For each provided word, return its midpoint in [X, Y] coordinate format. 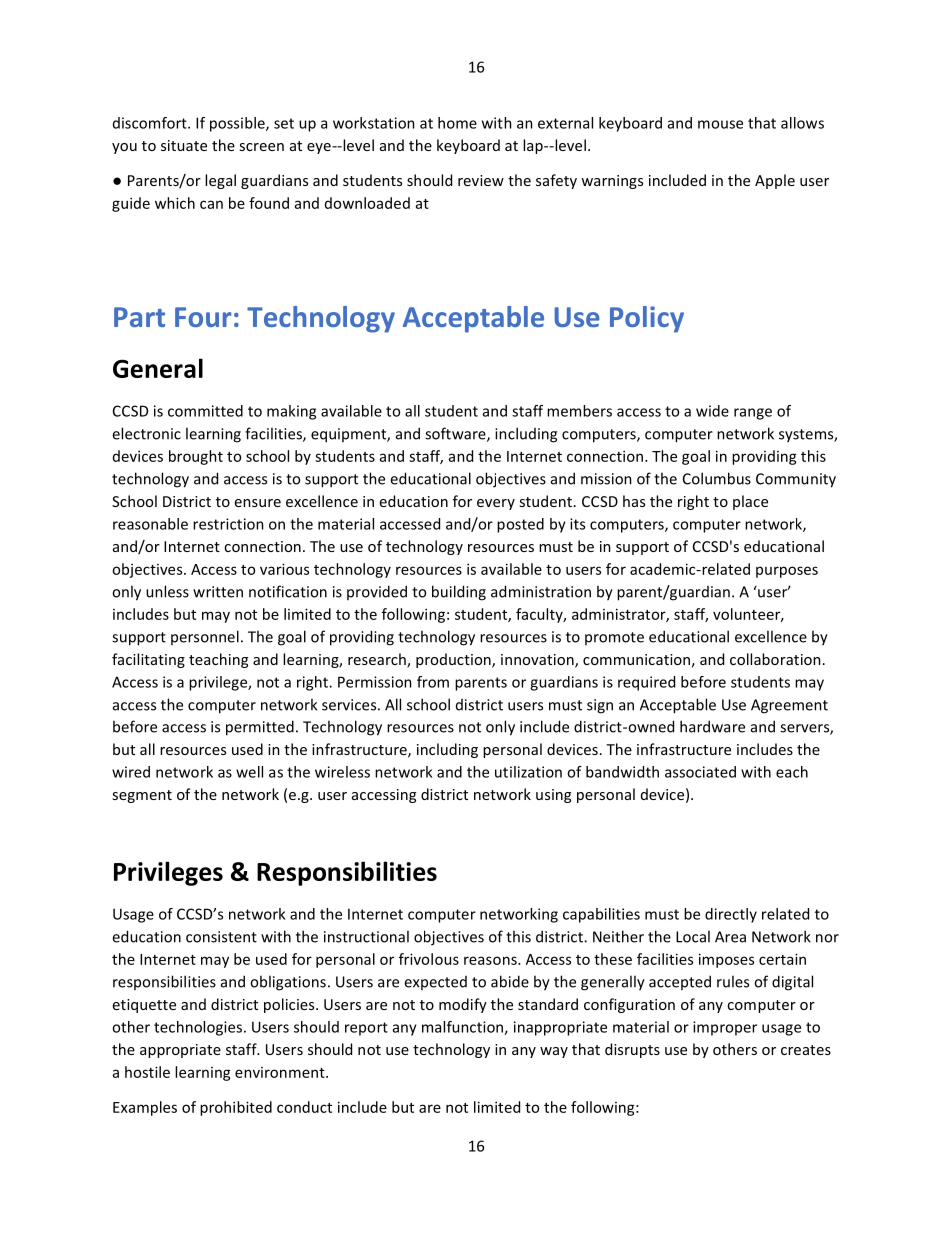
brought [196, 457]
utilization [528, 772]
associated [700, 772]
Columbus [717, 478]
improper [725, 1028]
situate [184, 145]
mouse [720, 124]
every [496, 504]
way [554, 1052]
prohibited [236, 1108]
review [481, 180]
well [249, 772]
